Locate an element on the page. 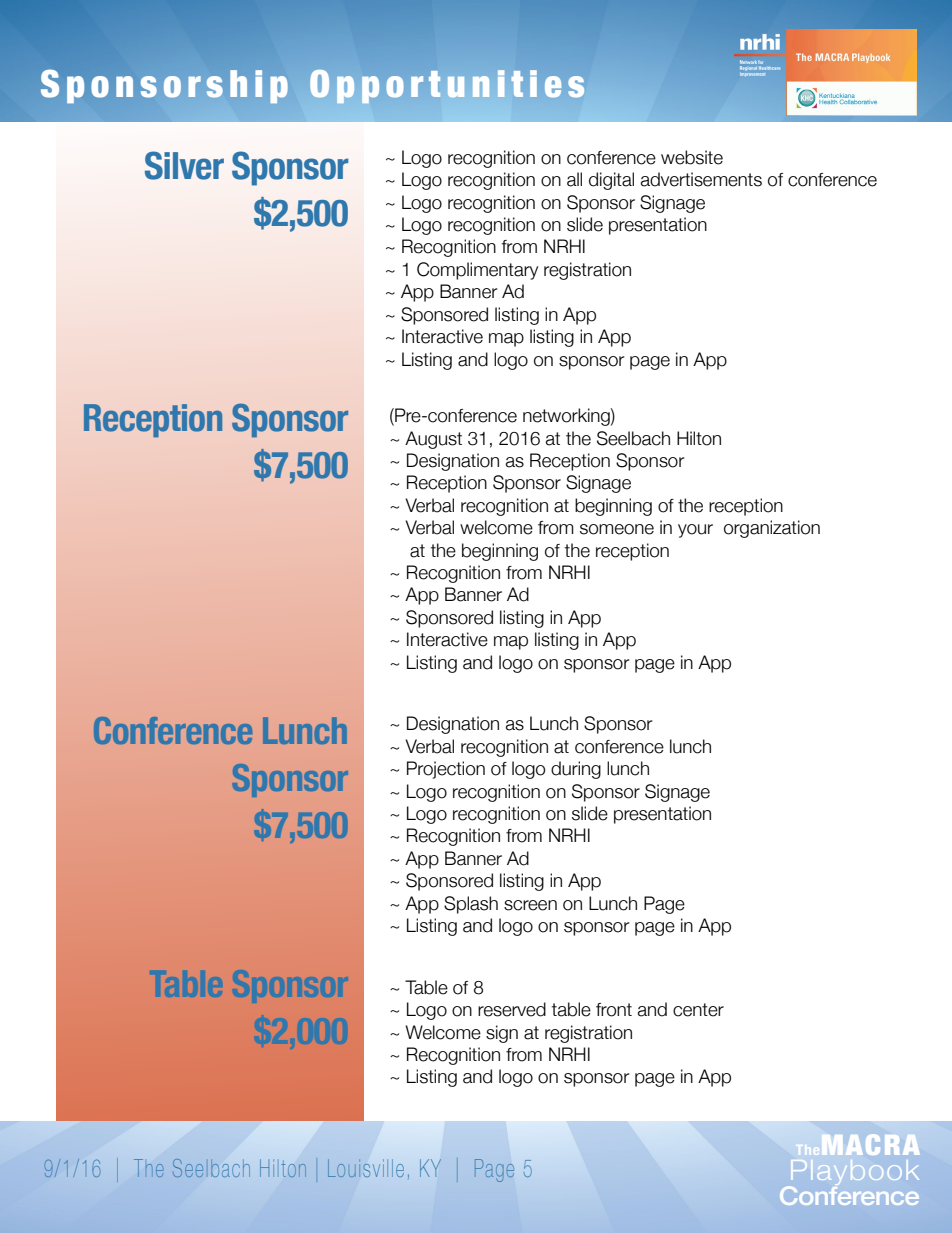  Complimentary is located at coordinates (477, 271).
